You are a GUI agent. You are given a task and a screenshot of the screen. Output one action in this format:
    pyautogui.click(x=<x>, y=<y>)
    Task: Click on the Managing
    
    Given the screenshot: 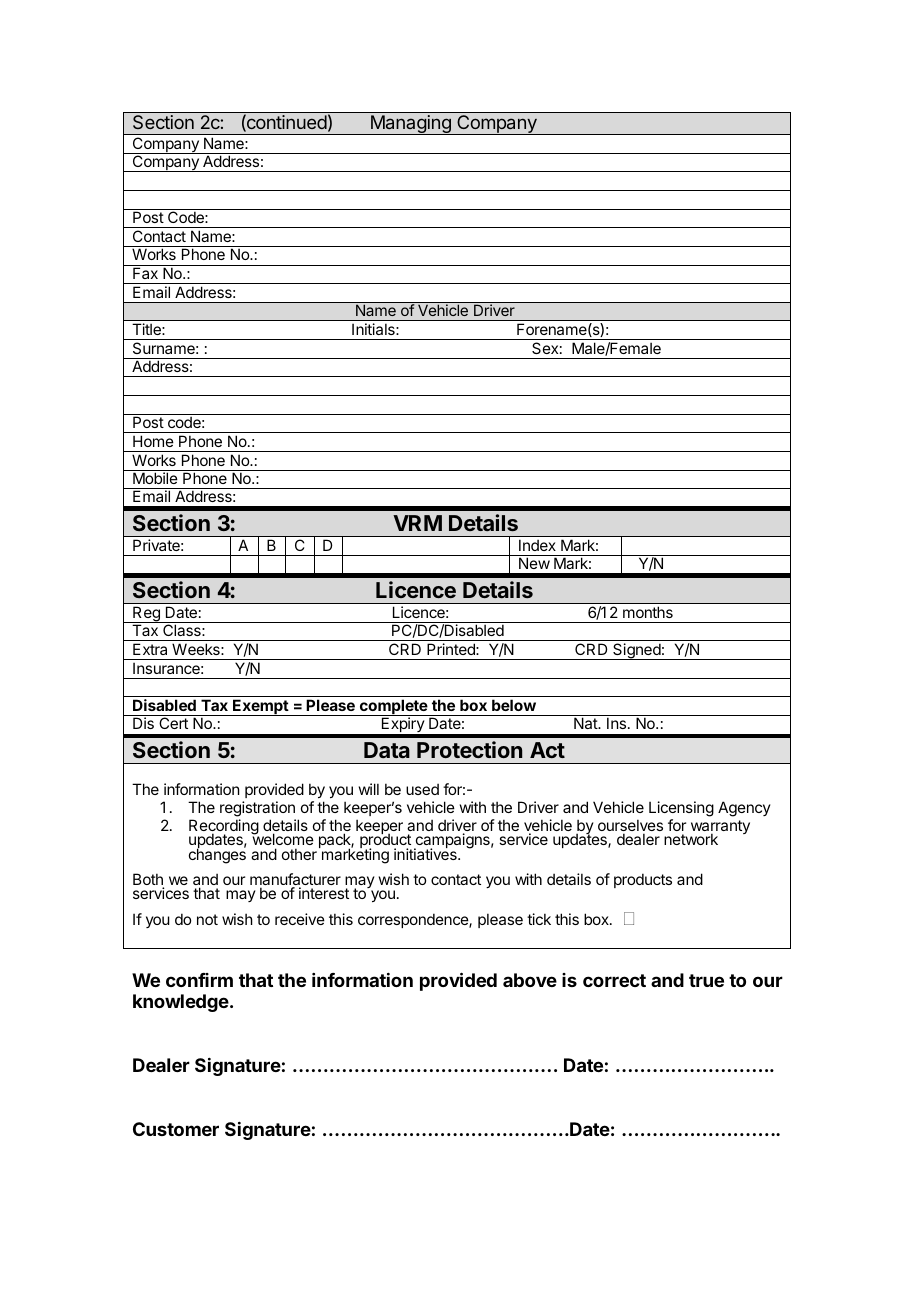 What is the action you would take?
    pyautogui.click(x=410, y=125)
